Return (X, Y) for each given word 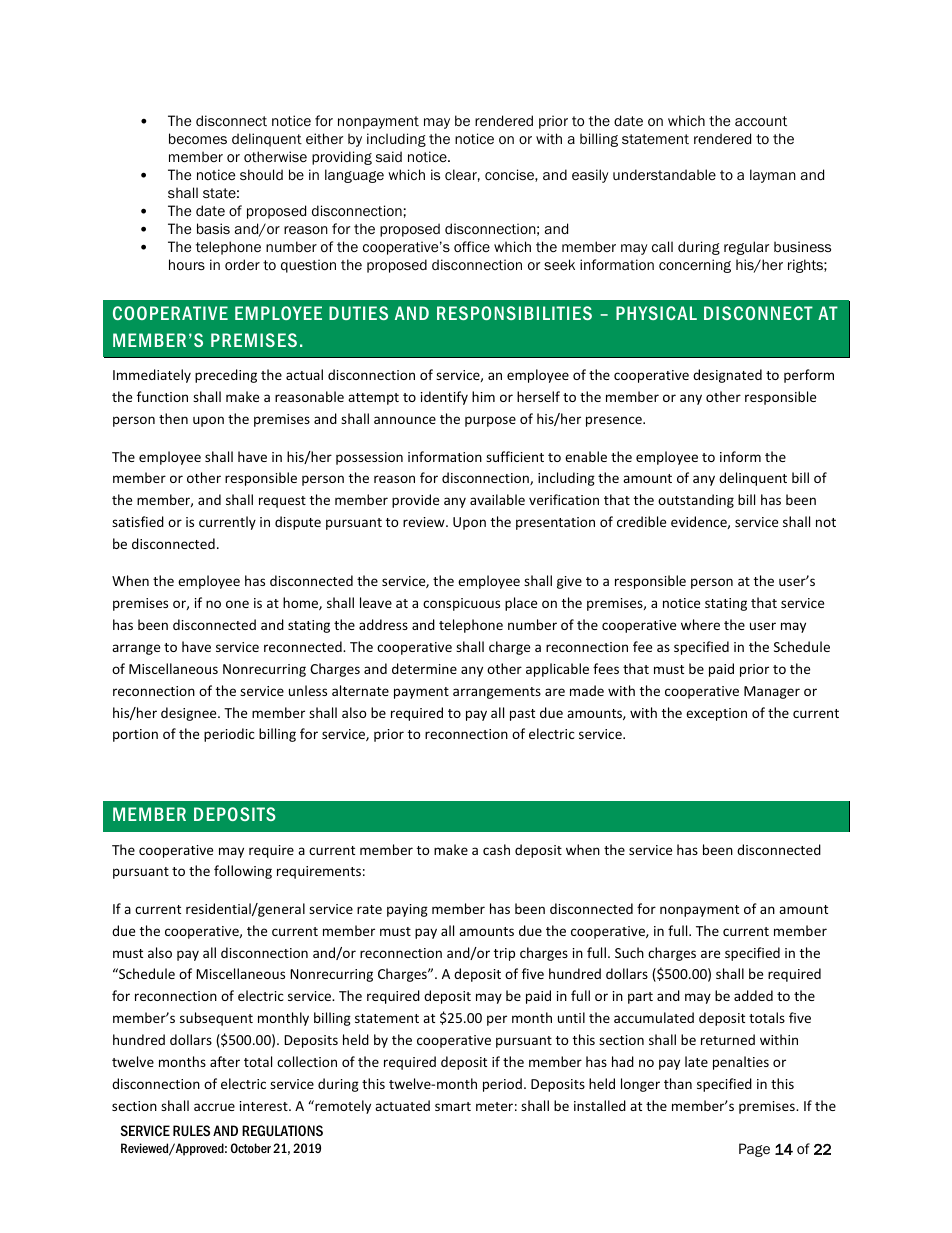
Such (629, 952)
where (700, 624)
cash (496, 849)
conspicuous (461, 604)
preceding (226, 376)
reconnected (304, 646)
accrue (214, 1107)
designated (727, 376)
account (761, 121)
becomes (198, 139)
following (243, 872)
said (389, 156)
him (483, 396)
